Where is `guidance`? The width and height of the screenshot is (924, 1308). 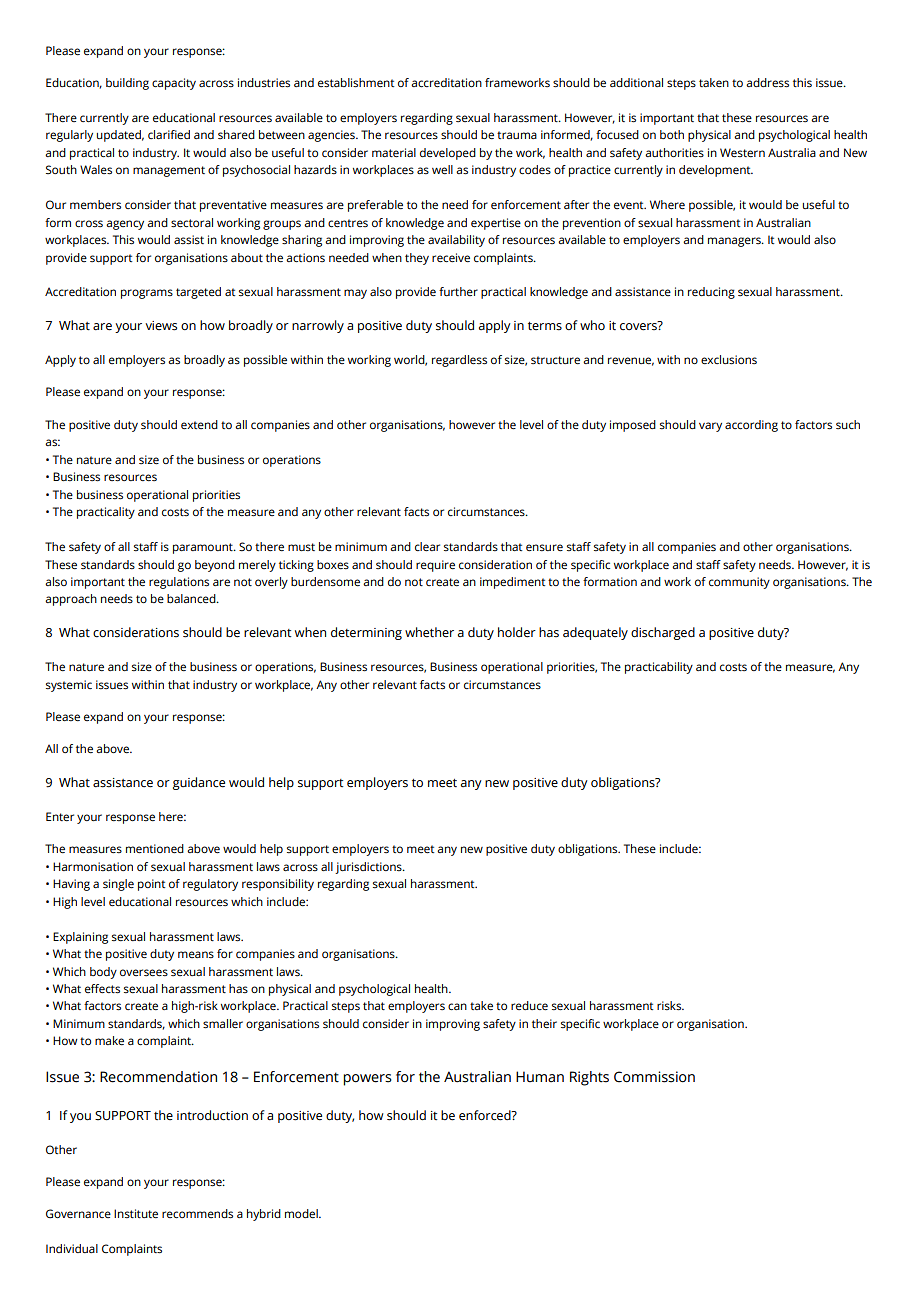 guidance is located at coordinates (199, 783).
